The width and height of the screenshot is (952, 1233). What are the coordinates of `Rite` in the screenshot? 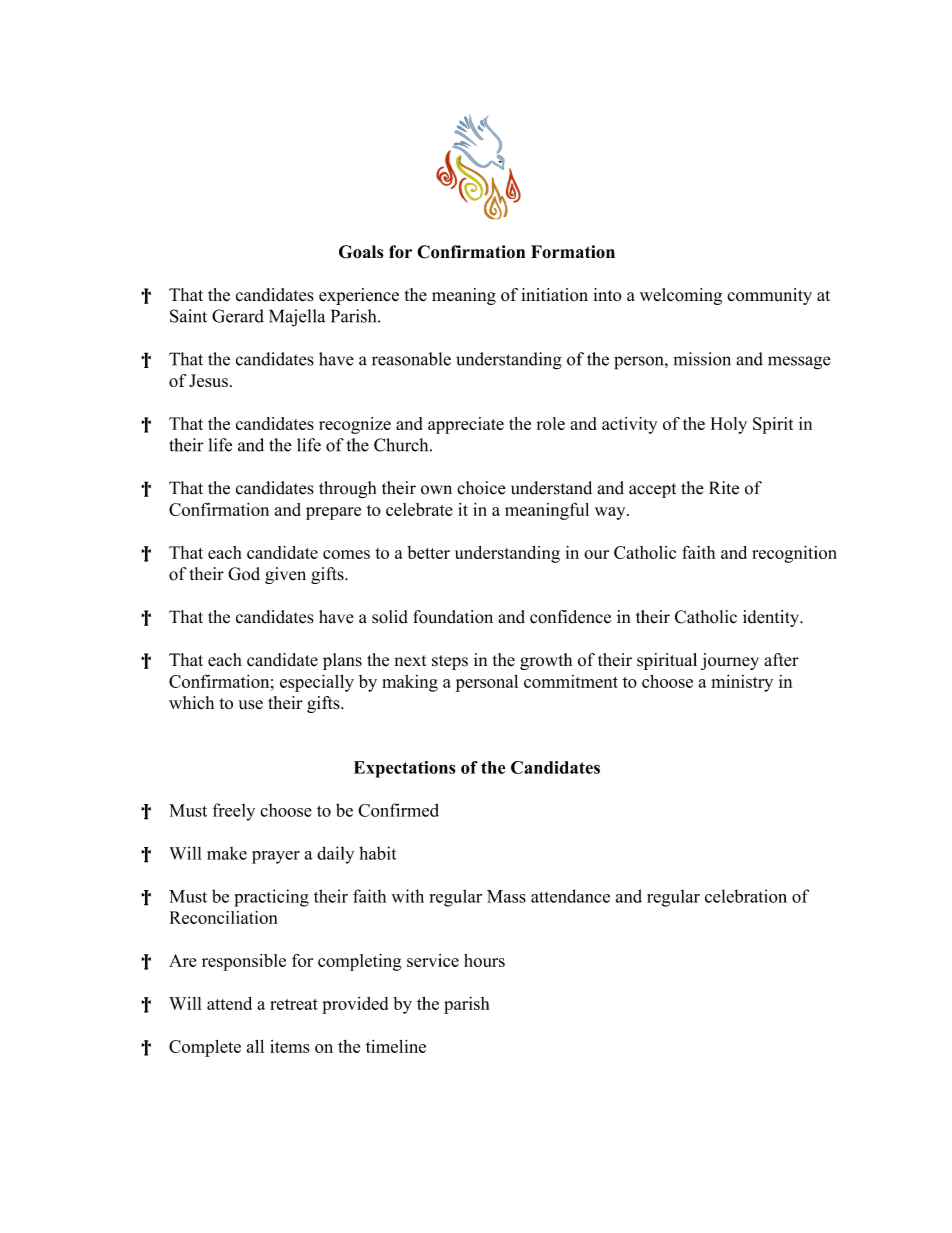 It's located at (724, 488).
